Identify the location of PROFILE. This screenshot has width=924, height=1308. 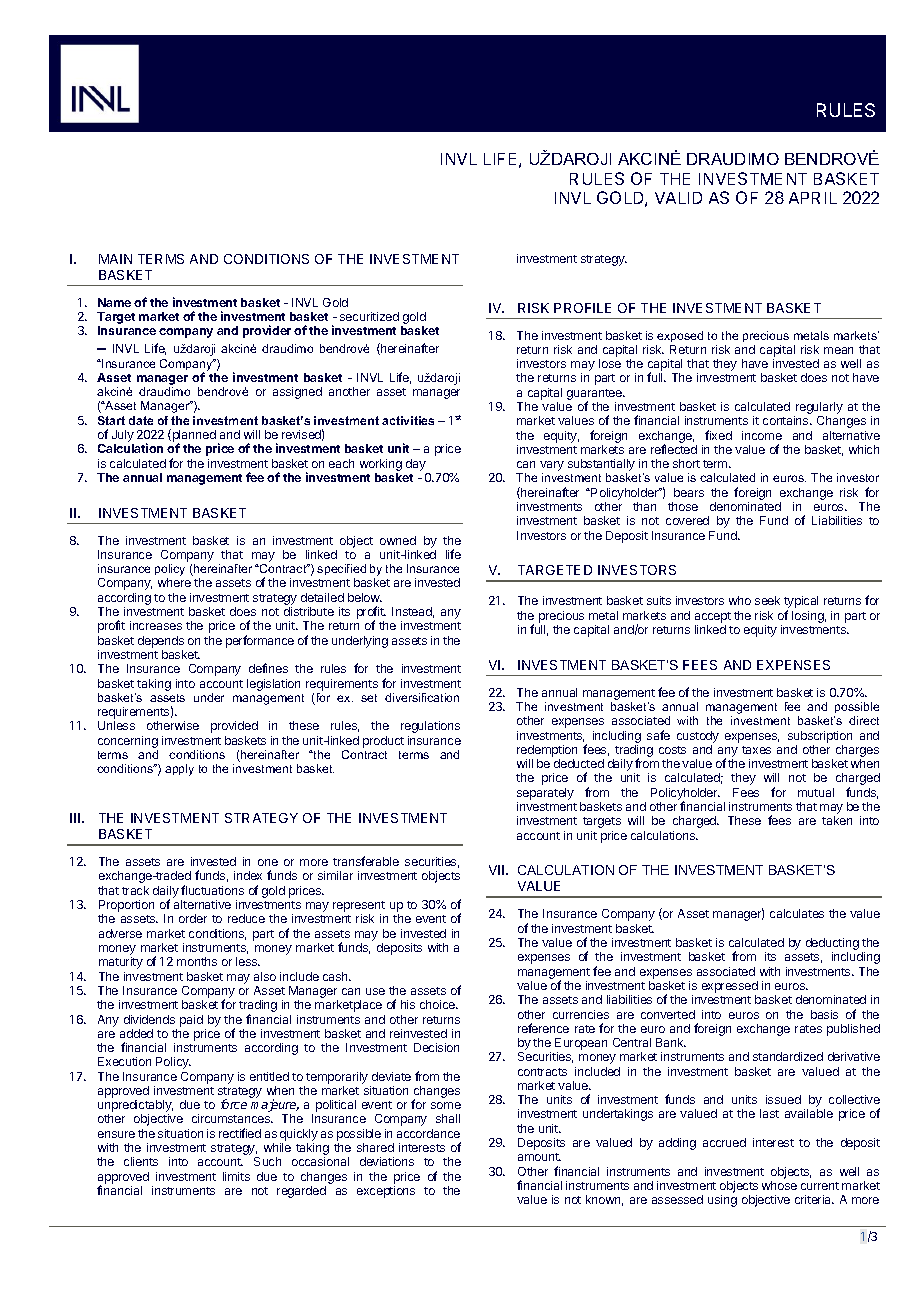
(582, 308).
